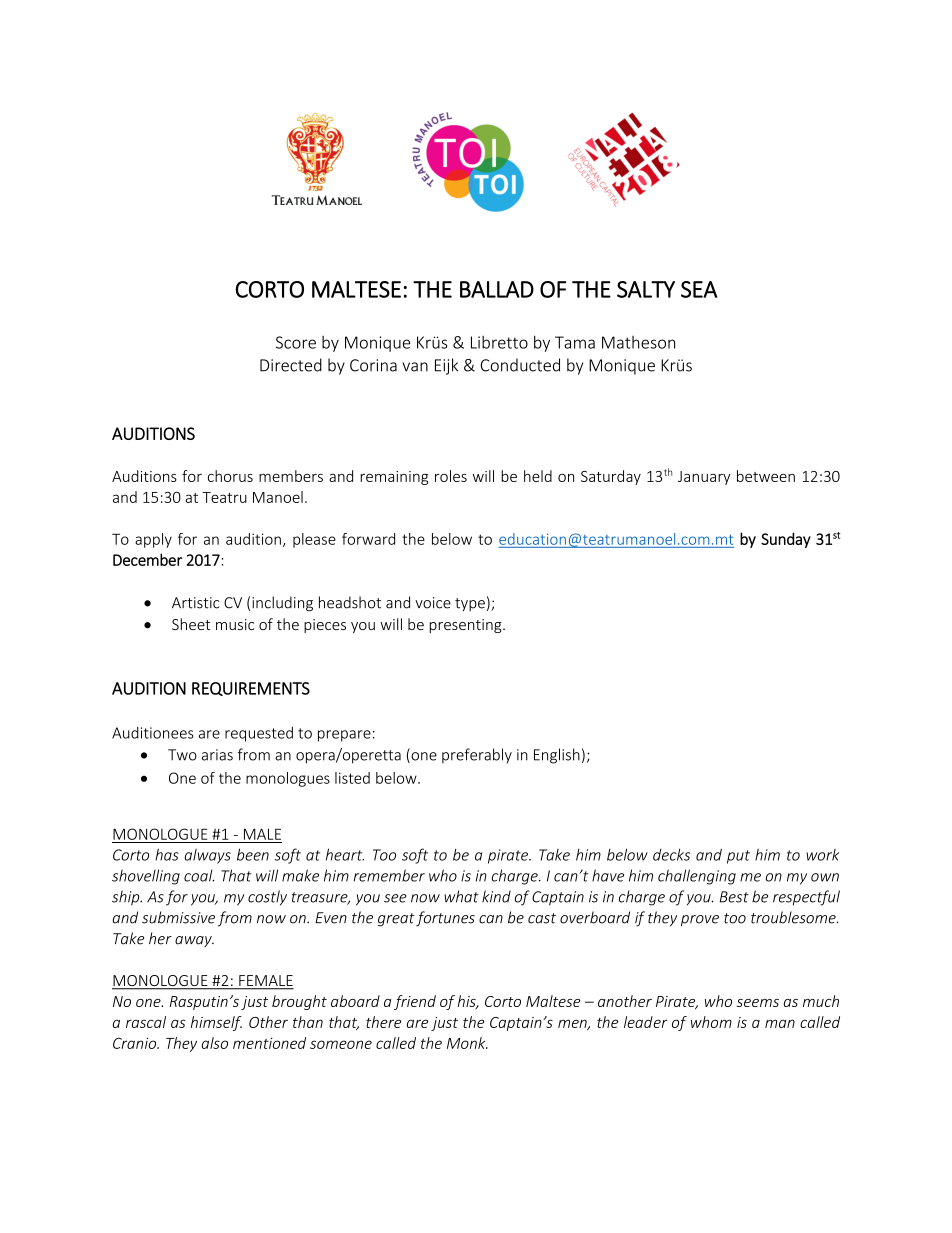 The width and height of the screenshot is (952, 1233). Describe the element at coordinates (477, 756) in the screenshot. I see `preferably` at that location.
